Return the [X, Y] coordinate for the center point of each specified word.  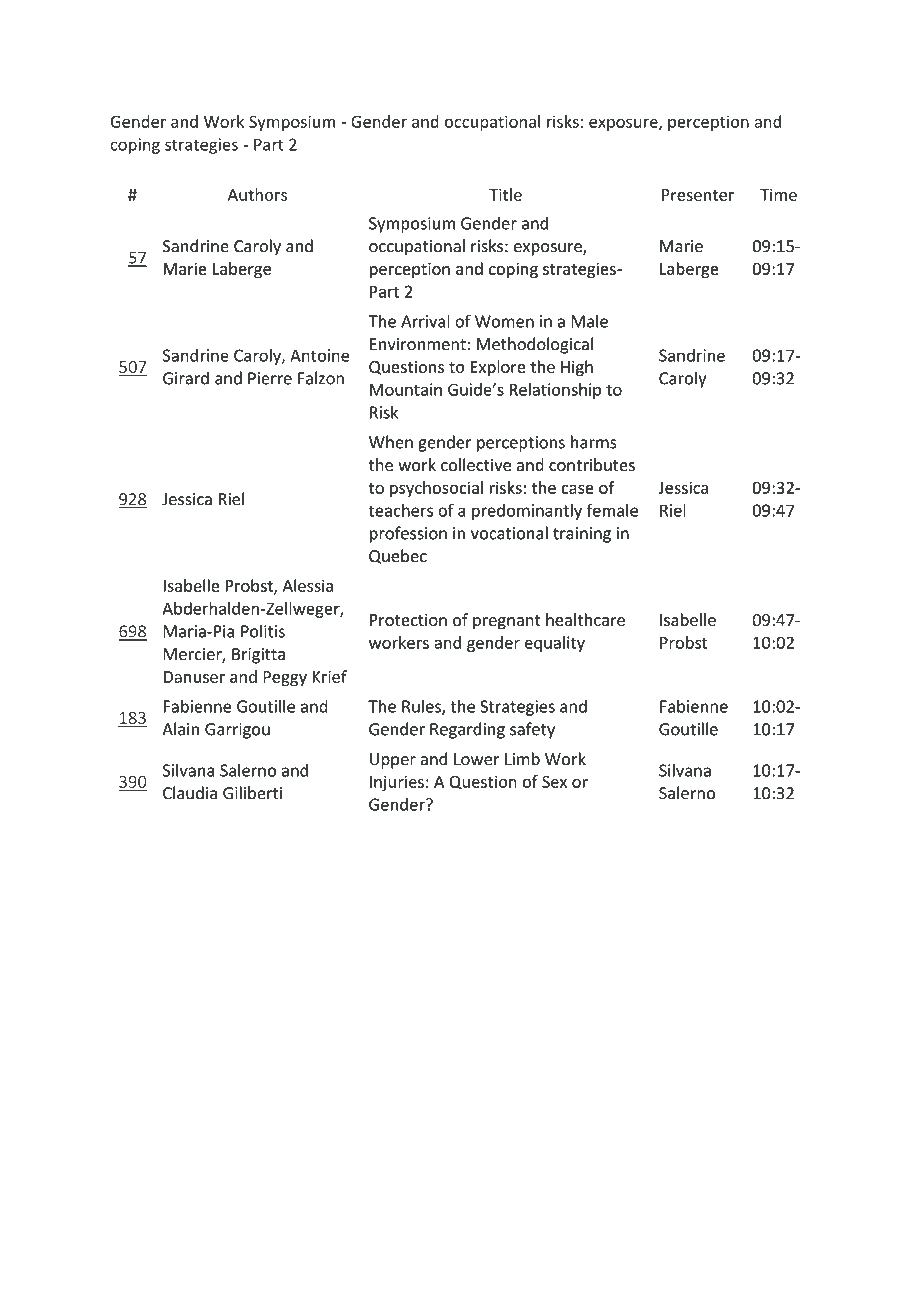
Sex [554, 782]
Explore [498, 368]
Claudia [190, 793]
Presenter [698, 195]
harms [594, 442]
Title [505, 194]
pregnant [507, 622]
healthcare [585, 619]
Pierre [270, 378]
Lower [476, 759]
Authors [257, 194]
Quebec [398, 556]
